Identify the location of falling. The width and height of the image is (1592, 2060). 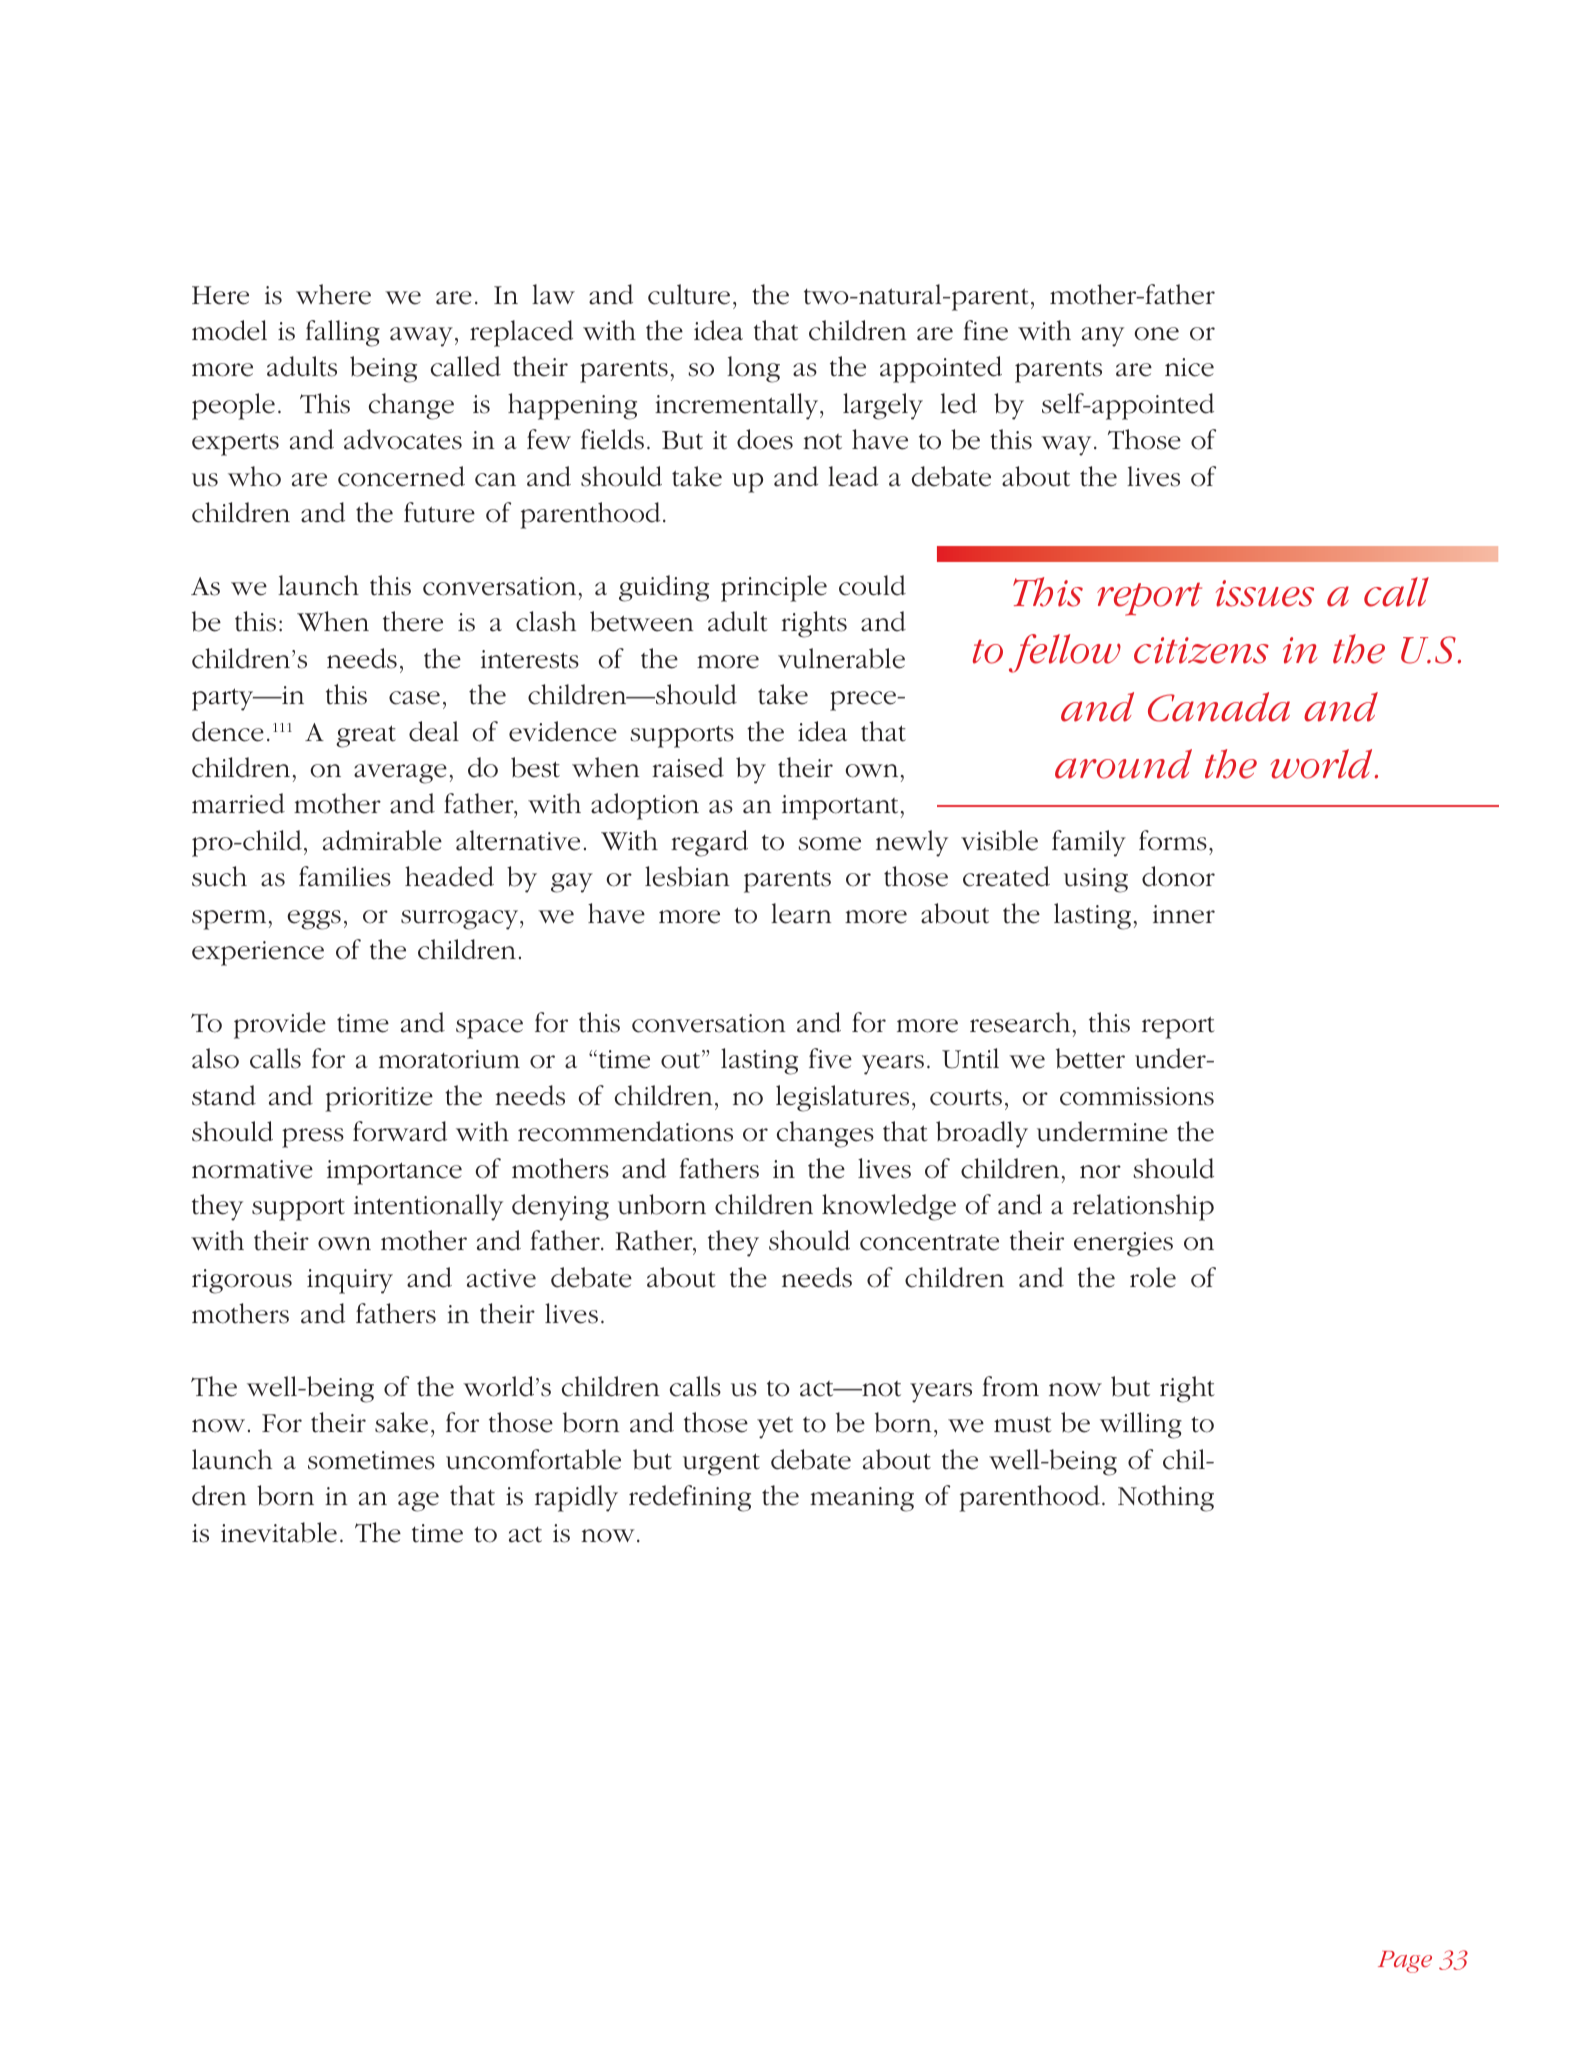
(343, 333).
